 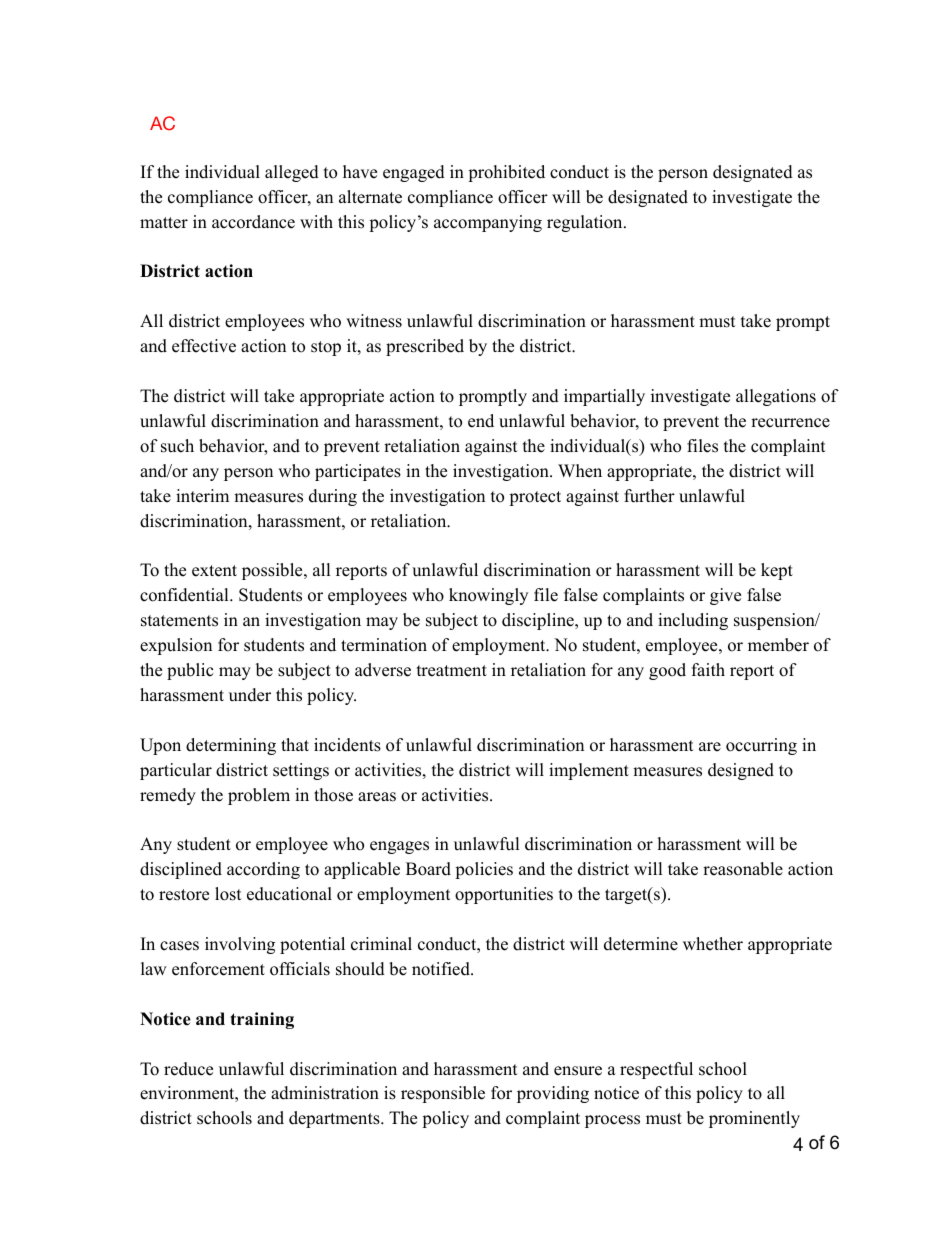 I want to click on accordance, so click(x=253, y=222).
